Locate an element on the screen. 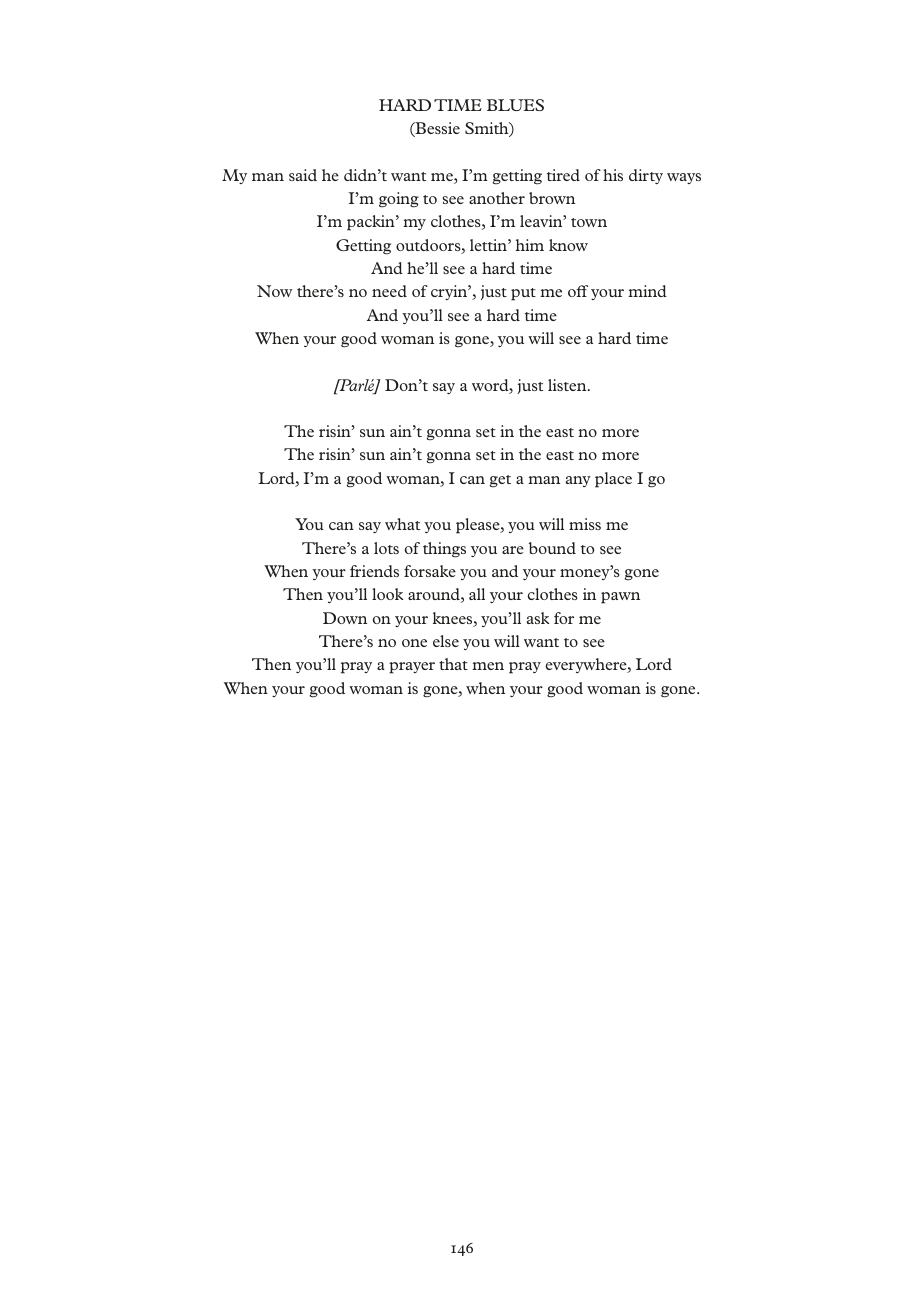 The width and height of the screenshot is (924, 1308). mind is located at coordinates (647, 291).
